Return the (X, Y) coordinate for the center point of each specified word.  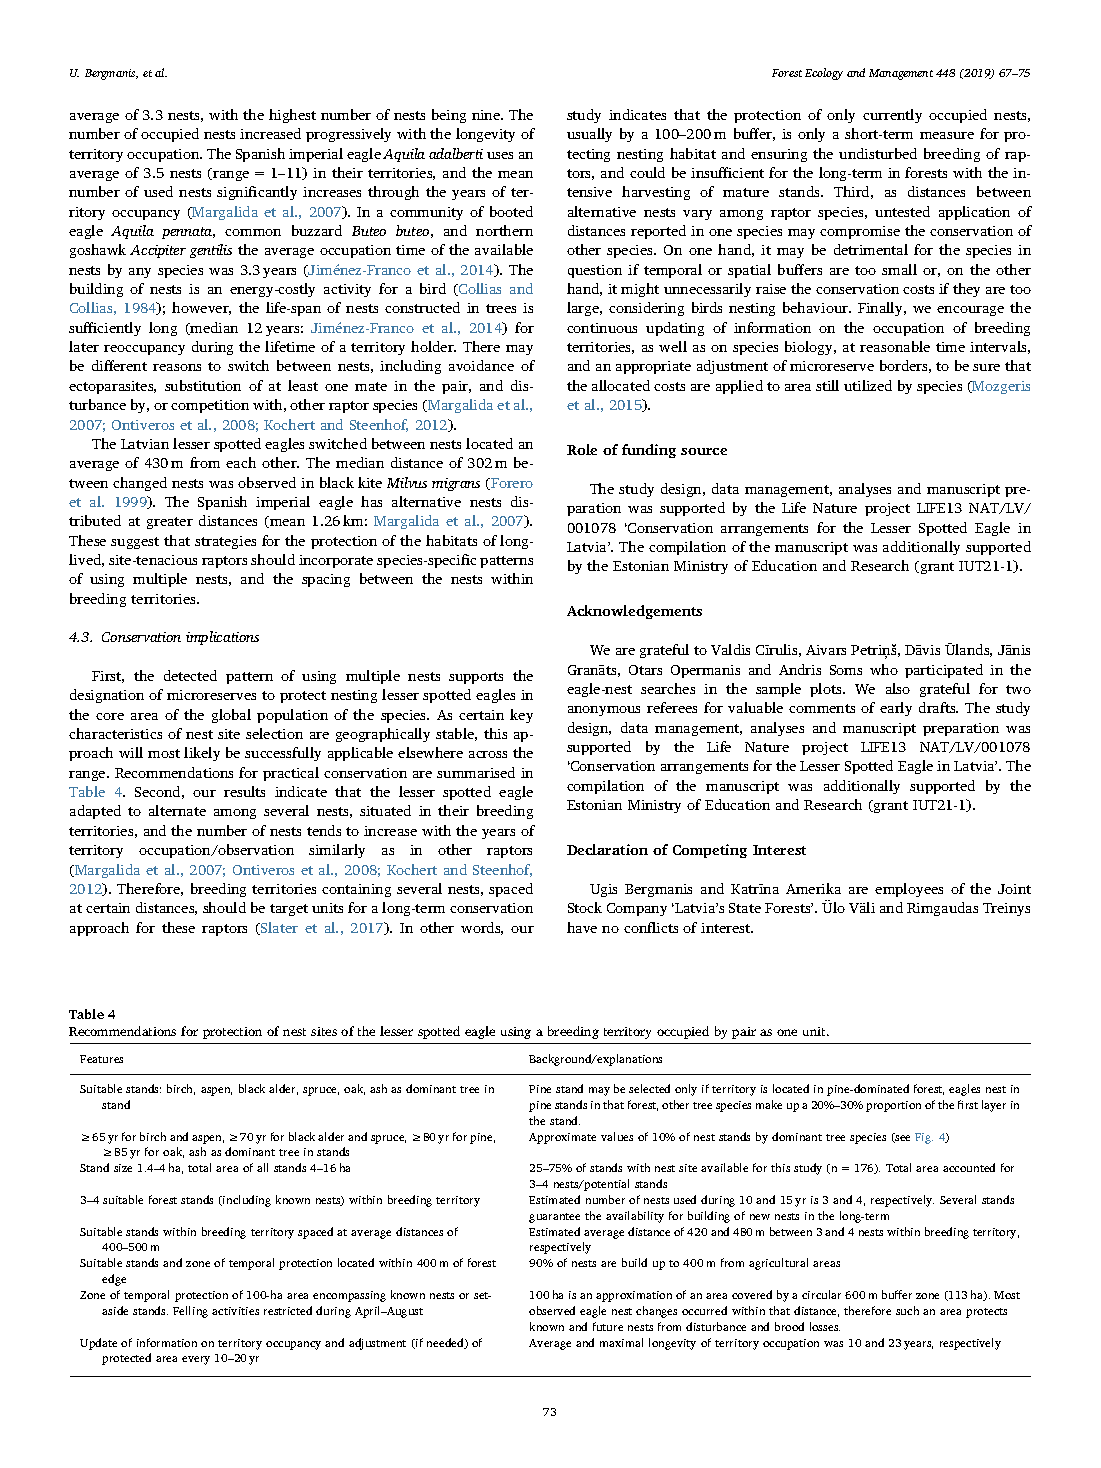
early (896, 709)
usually (589, 135)
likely (202, 754)
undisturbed (878, 153)
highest (292, 116)
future (608, 1326)
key (521, 716)
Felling (190, 1312)
